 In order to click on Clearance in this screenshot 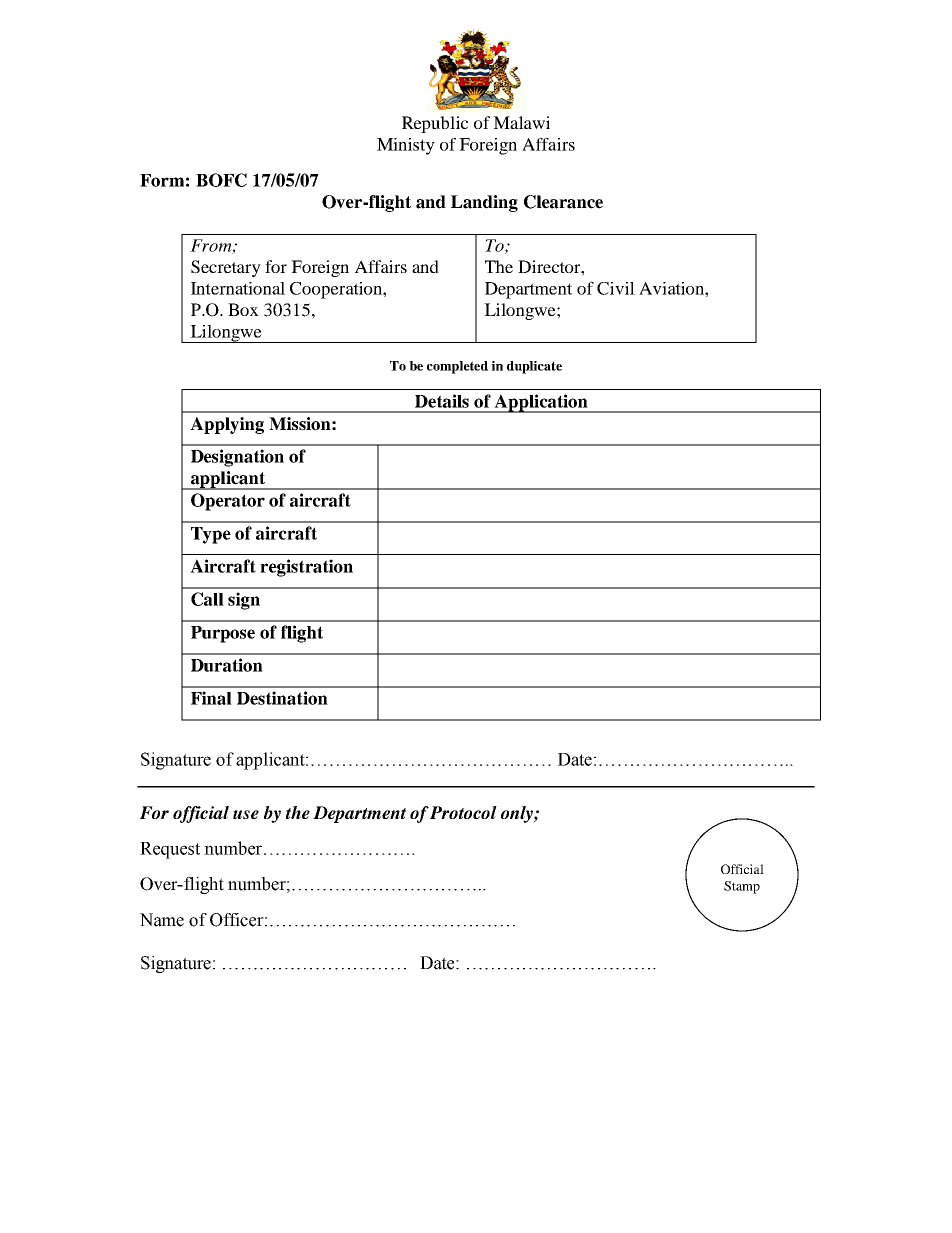, I will do `click(563, 202)`.
